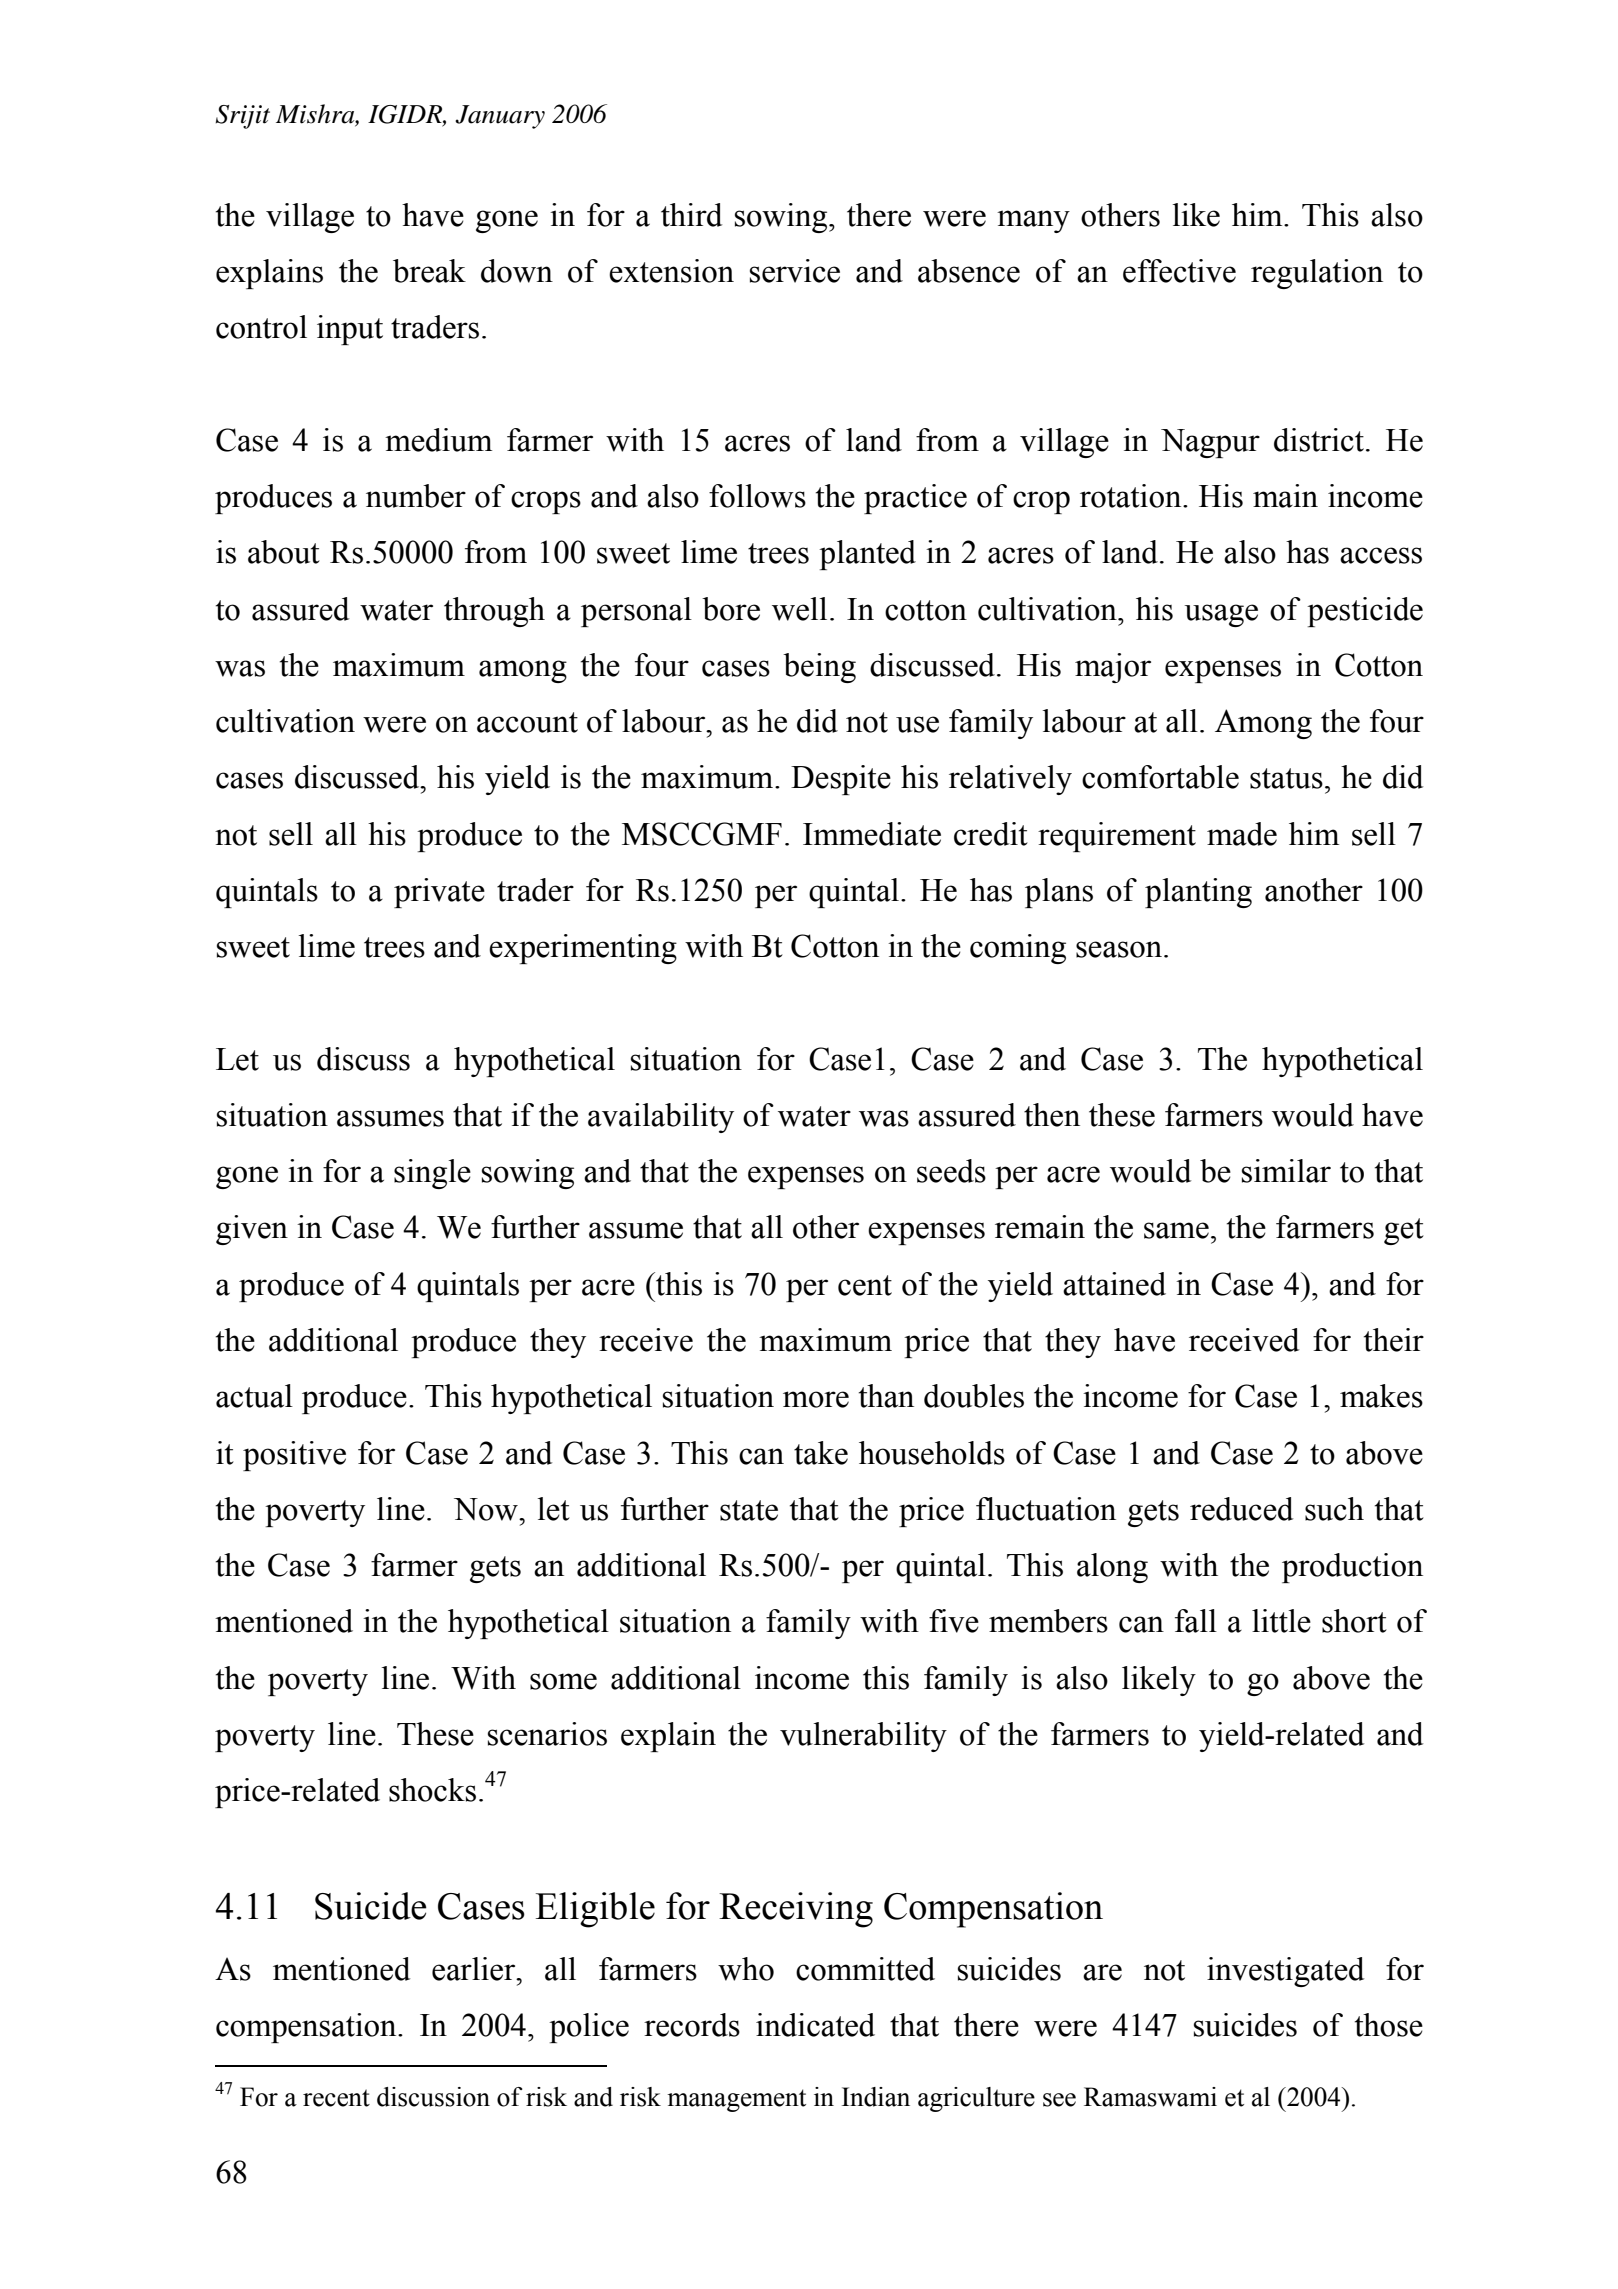  Describe the element at coordinates (749, 1510) in the document. I see `state` at that location.
